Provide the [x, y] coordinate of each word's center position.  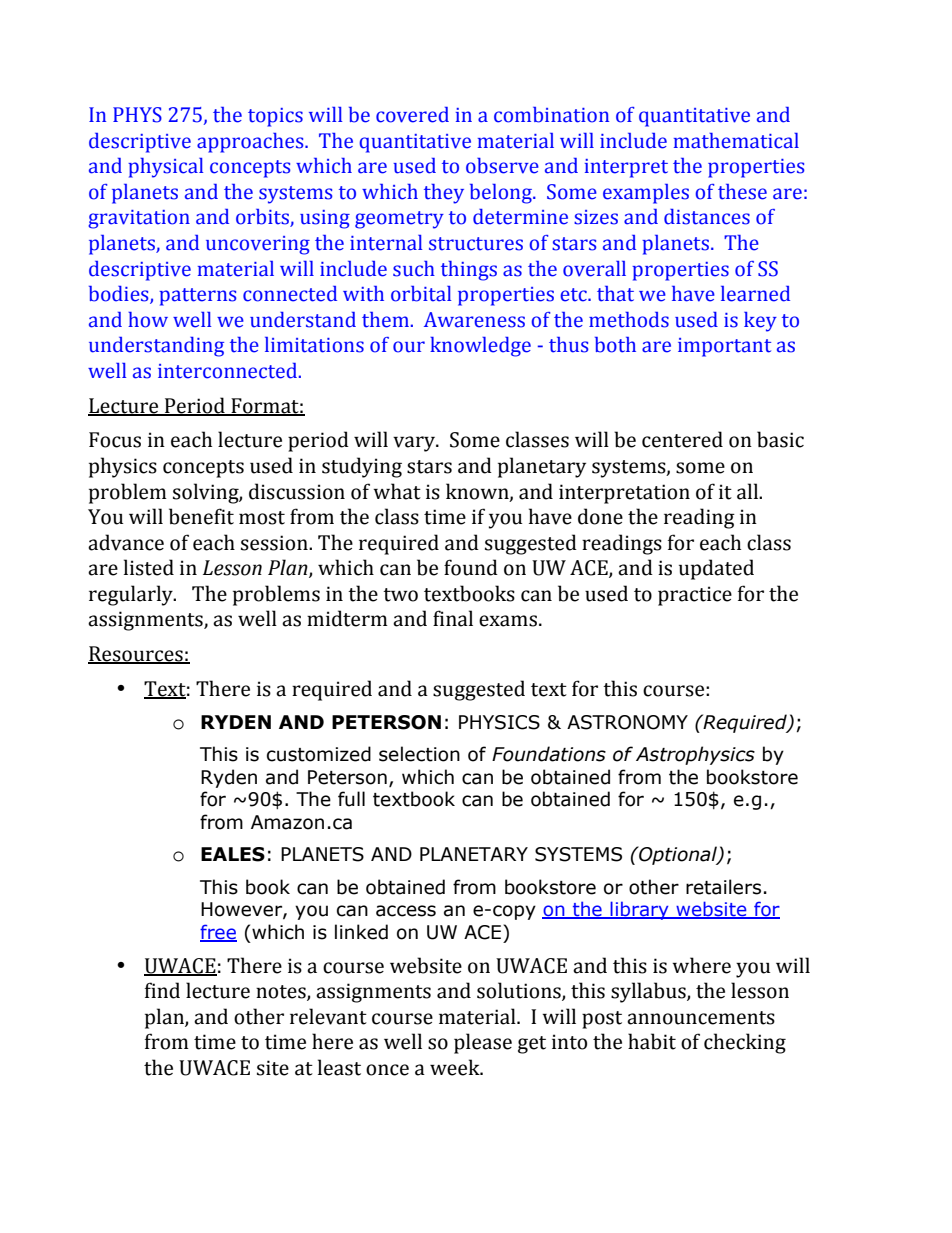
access [406, 911]
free [218, 932]
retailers [723, 887]
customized [319, 754]
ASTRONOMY [627, 722]
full [351, 799]
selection [419, 754]
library [639, 910]
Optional [678, 855]
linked [361, 932]
